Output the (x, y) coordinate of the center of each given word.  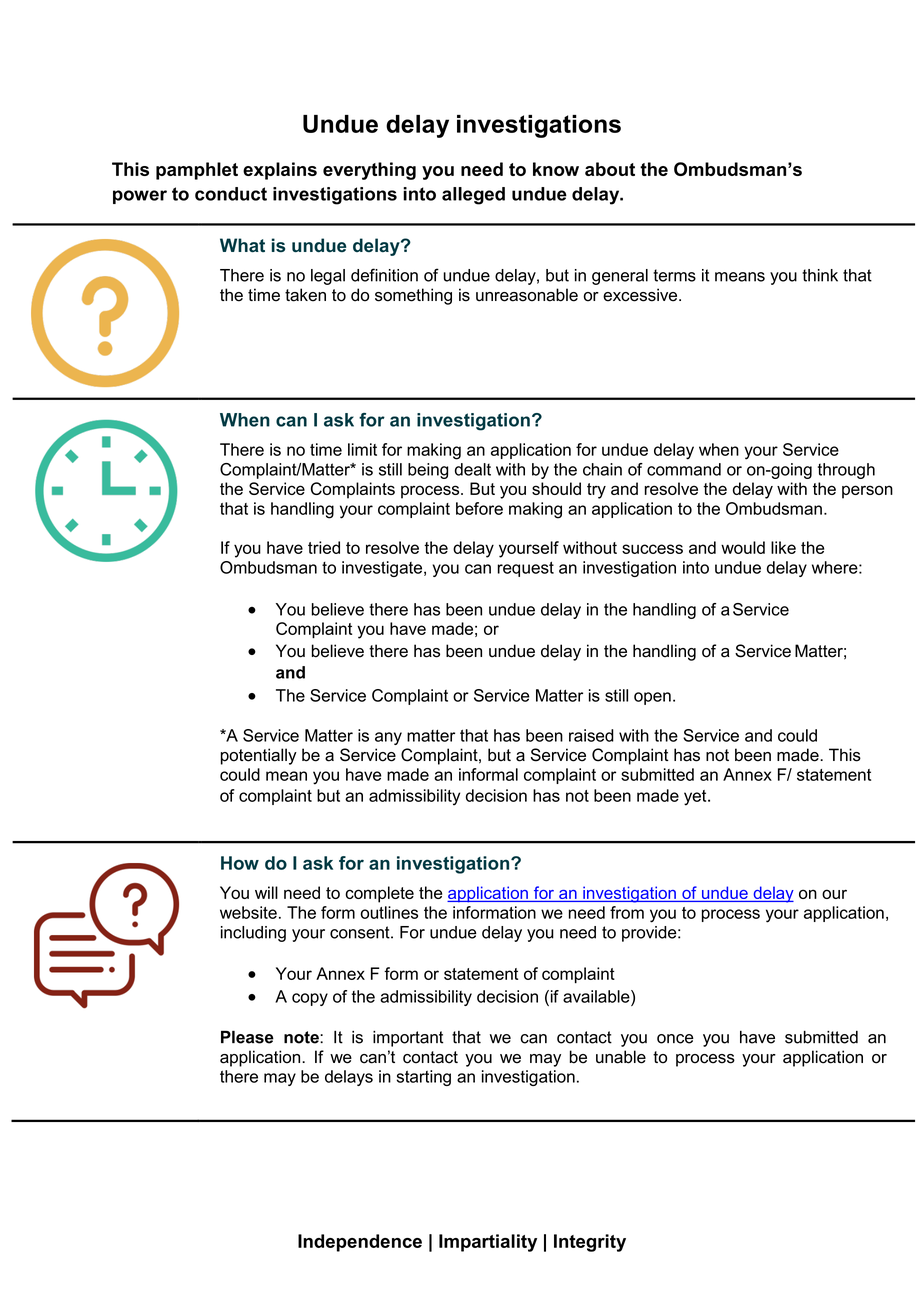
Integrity (590, 1243)
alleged (473, 196)
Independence (360, 1243)
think (820, 275)
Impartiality (488, 1243)
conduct (231, 194)
